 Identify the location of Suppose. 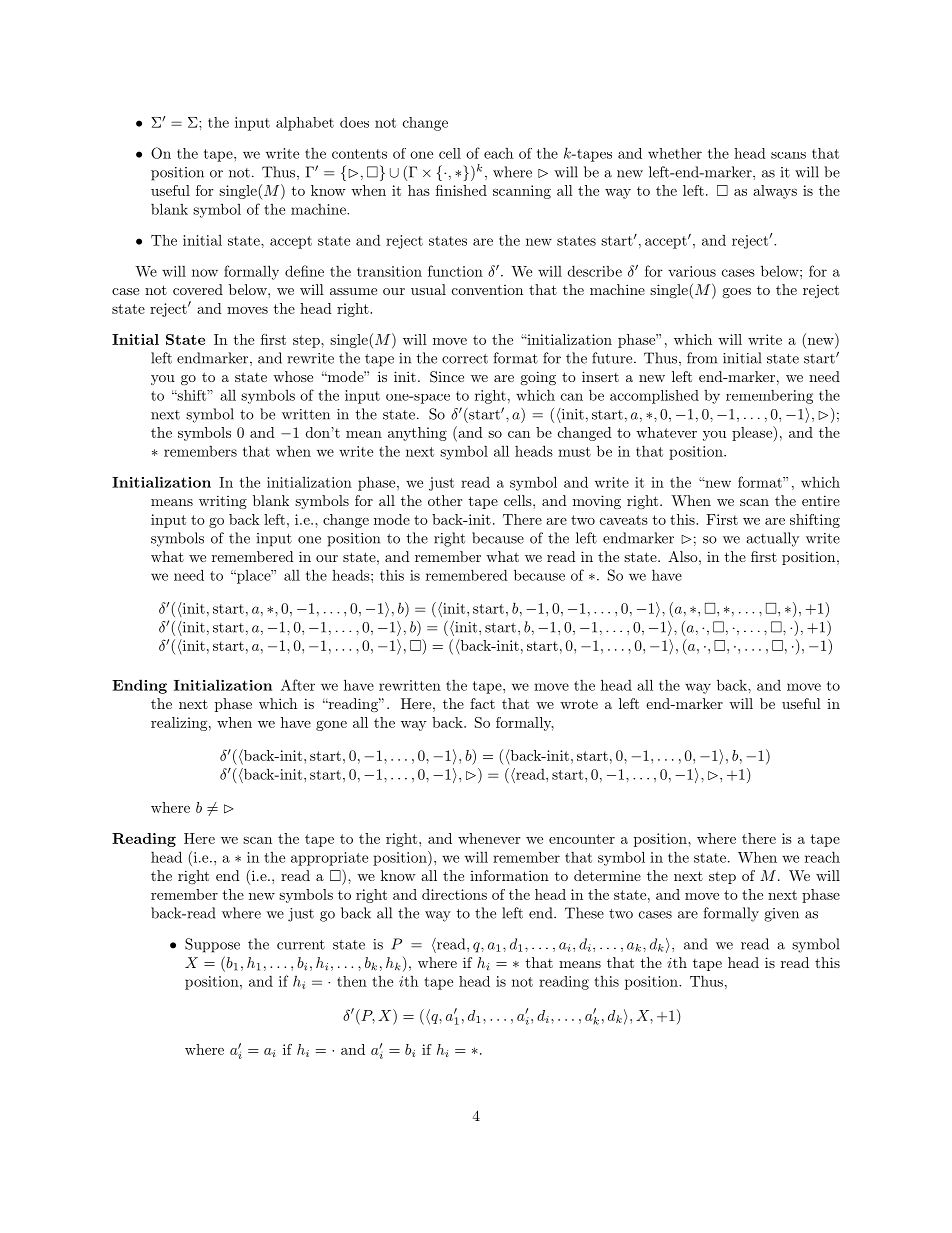
(212, 945).
